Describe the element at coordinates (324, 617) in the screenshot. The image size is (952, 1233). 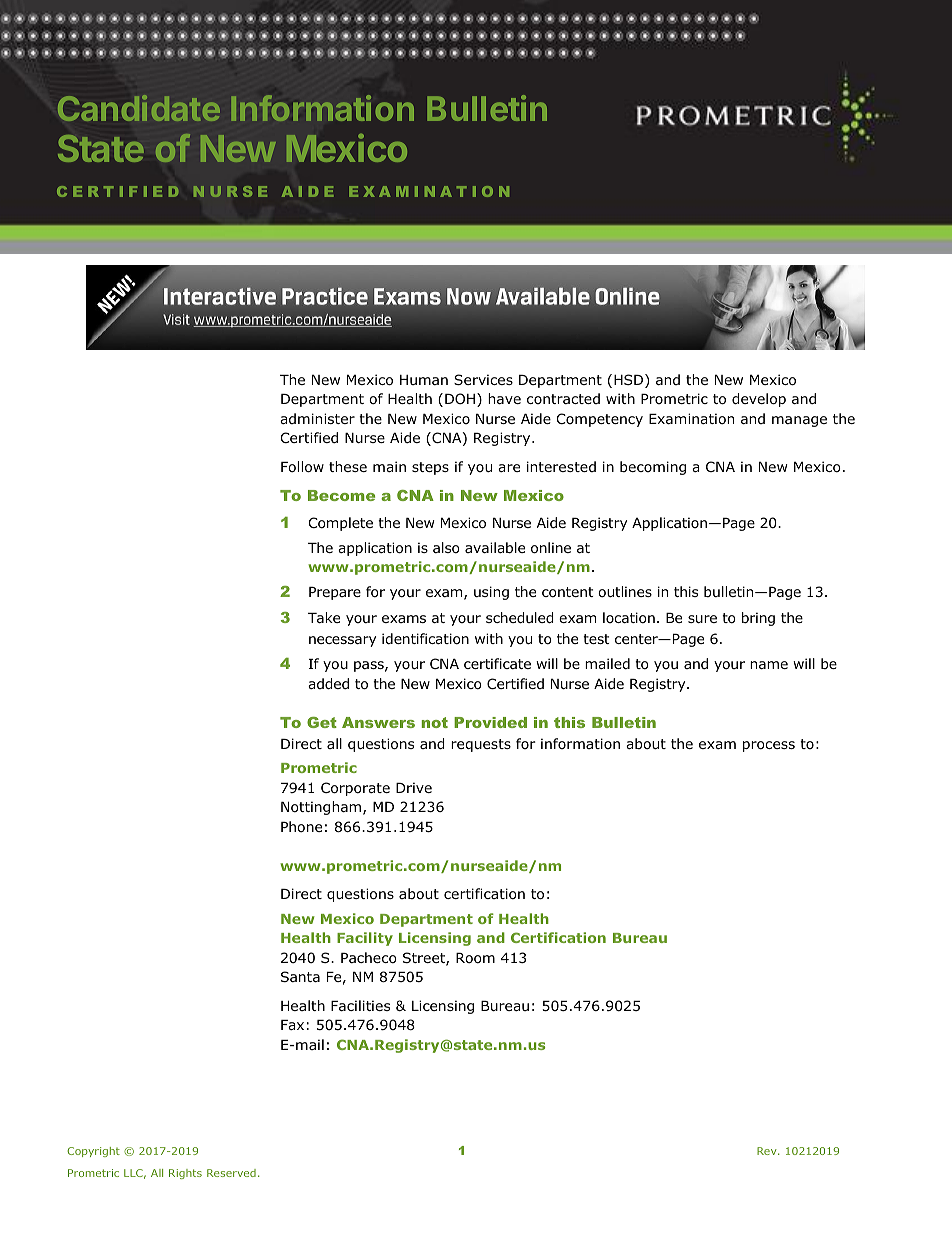
I see `Take` at that location.
